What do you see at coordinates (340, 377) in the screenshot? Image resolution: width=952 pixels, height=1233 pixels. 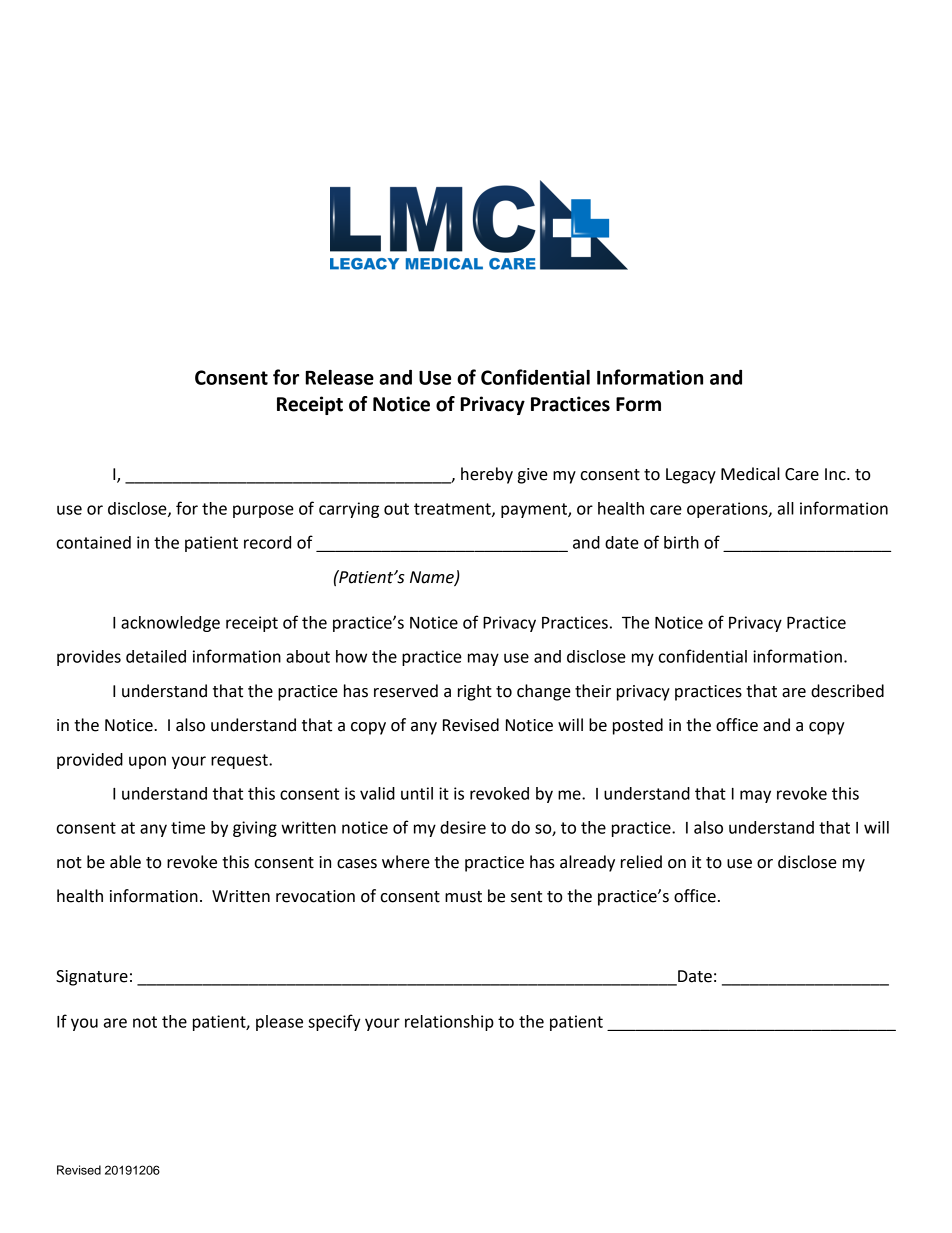 I see `Release` at bounding box center [340, 377].
